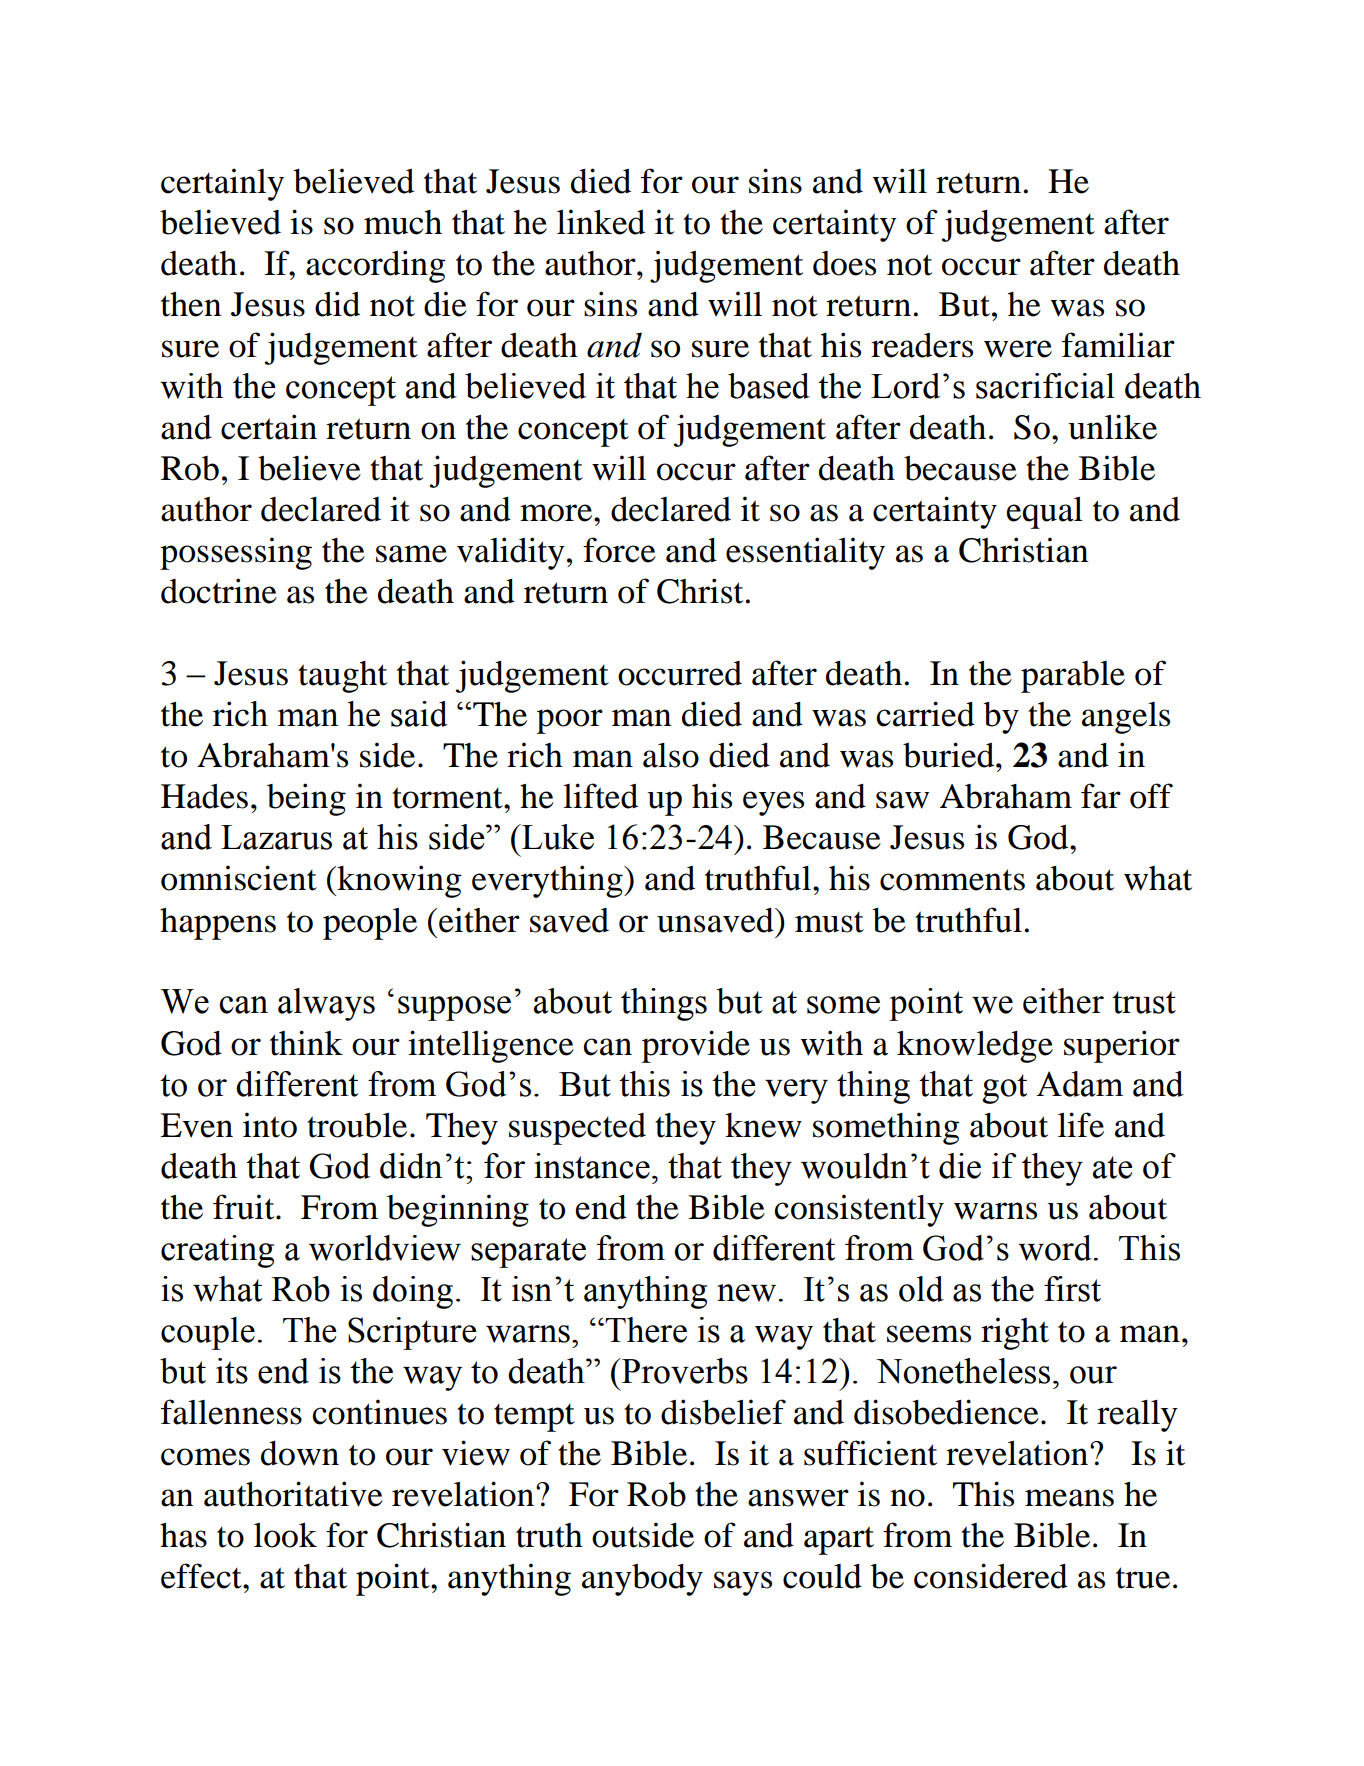  What do you see at coordinates (642, 1580) in the document?
I see `anybody` at bounding box center [642, 1580].
